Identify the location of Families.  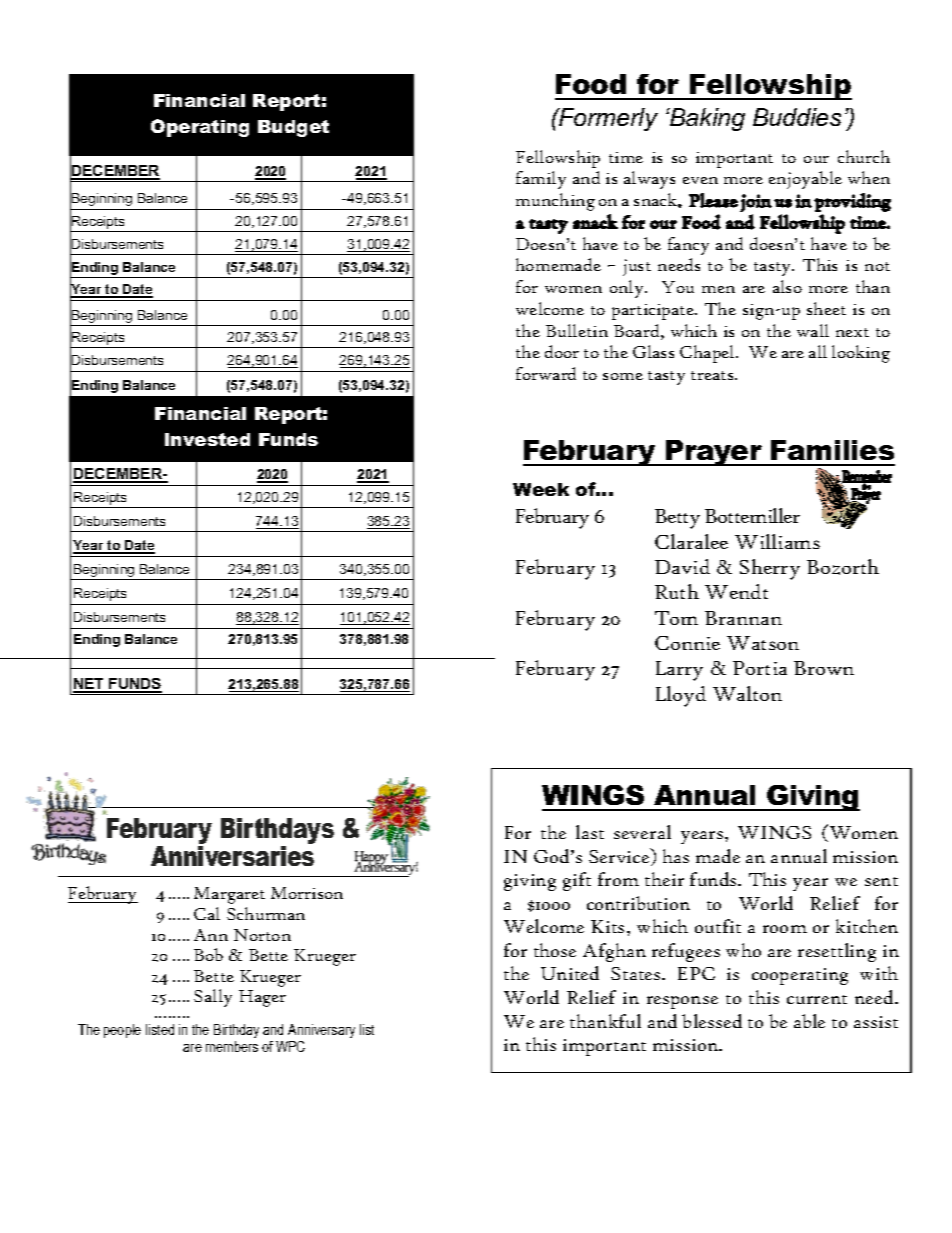
(832, 450).
